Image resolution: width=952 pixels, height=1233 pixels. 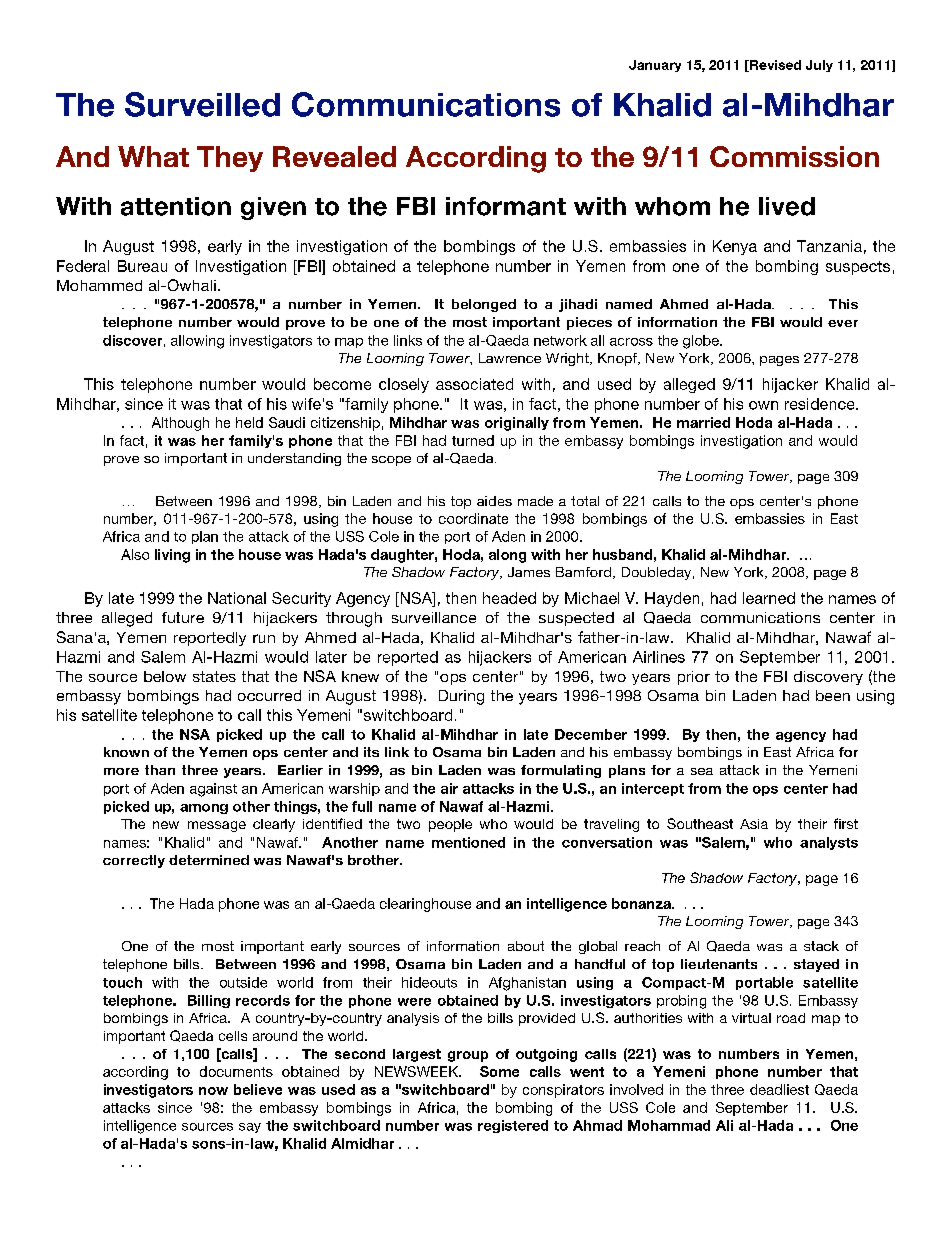 What do you see at coordinates (183, 617) in the screenshot?
I see `future` at bounding box center [183, 617].
